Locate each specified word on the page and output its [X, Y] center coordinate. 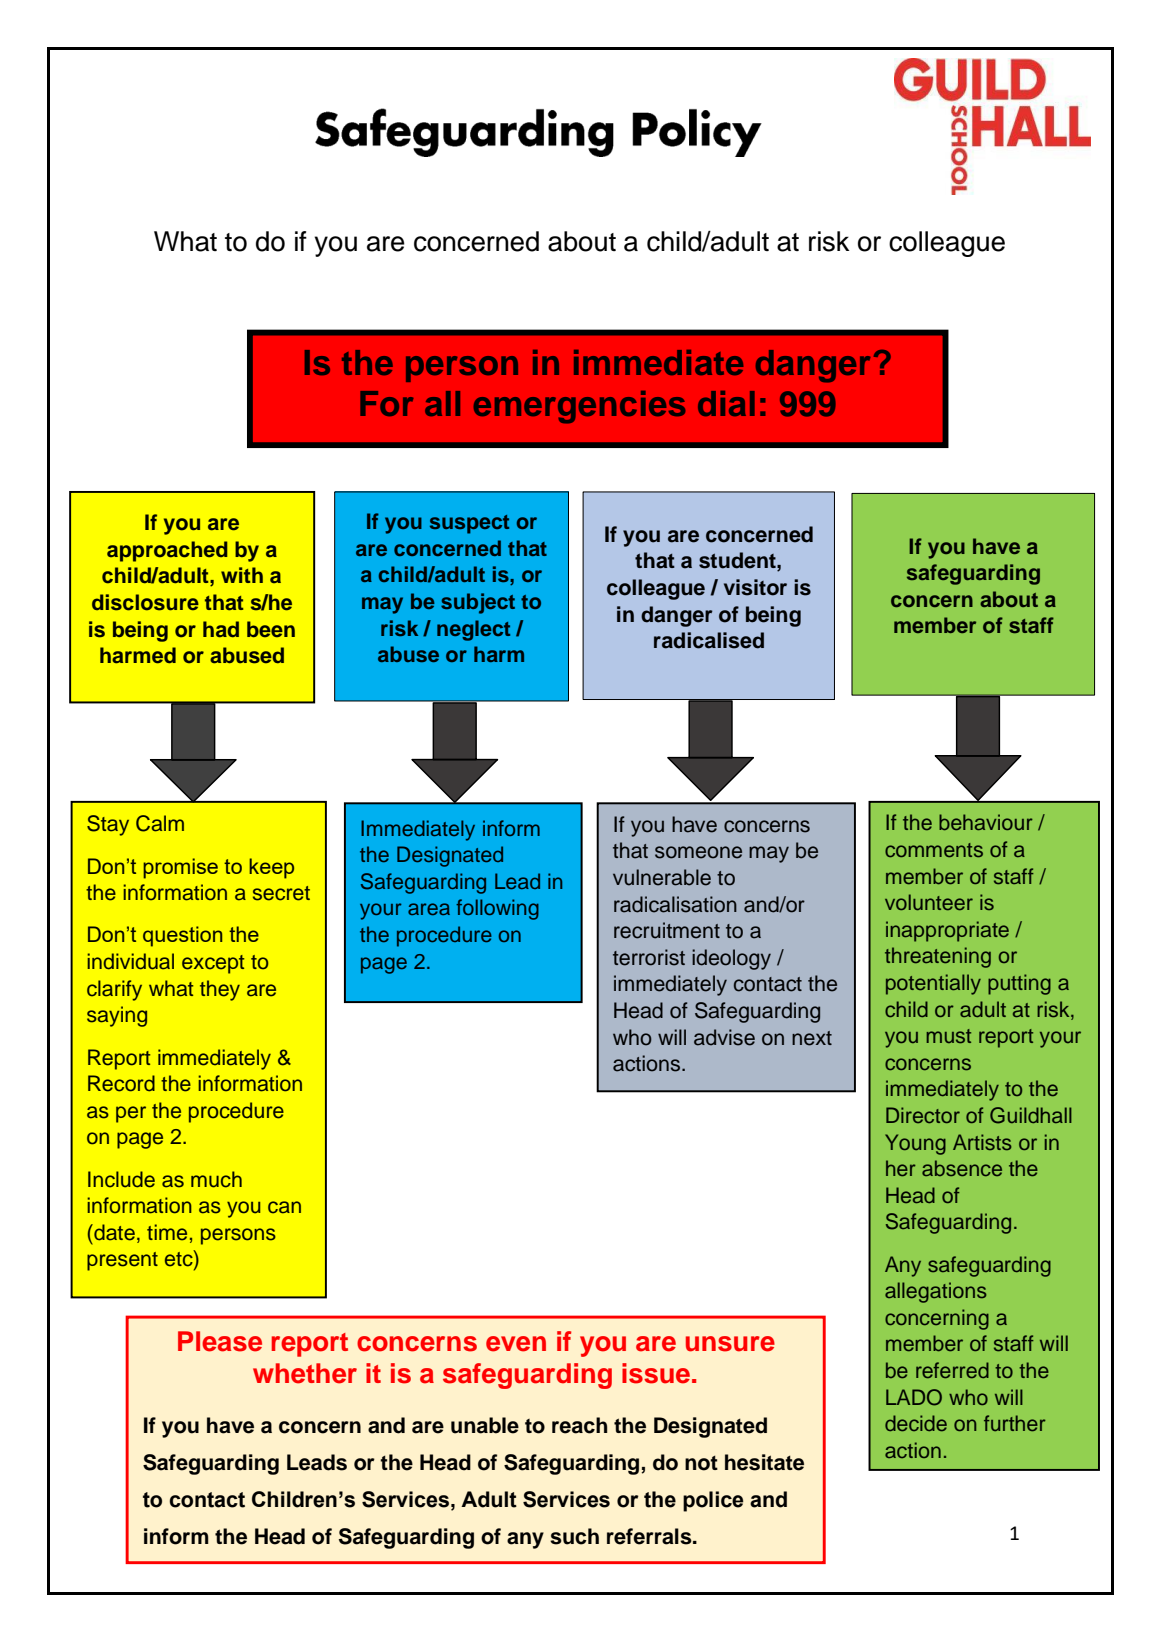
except [213, 964]
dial [726, 403]
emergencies [579, 407]
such [574, 1536]
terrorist [649, 957]
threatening [938, 957]
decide [916, 1423]
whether [305, 1373]
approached [167, 551]
